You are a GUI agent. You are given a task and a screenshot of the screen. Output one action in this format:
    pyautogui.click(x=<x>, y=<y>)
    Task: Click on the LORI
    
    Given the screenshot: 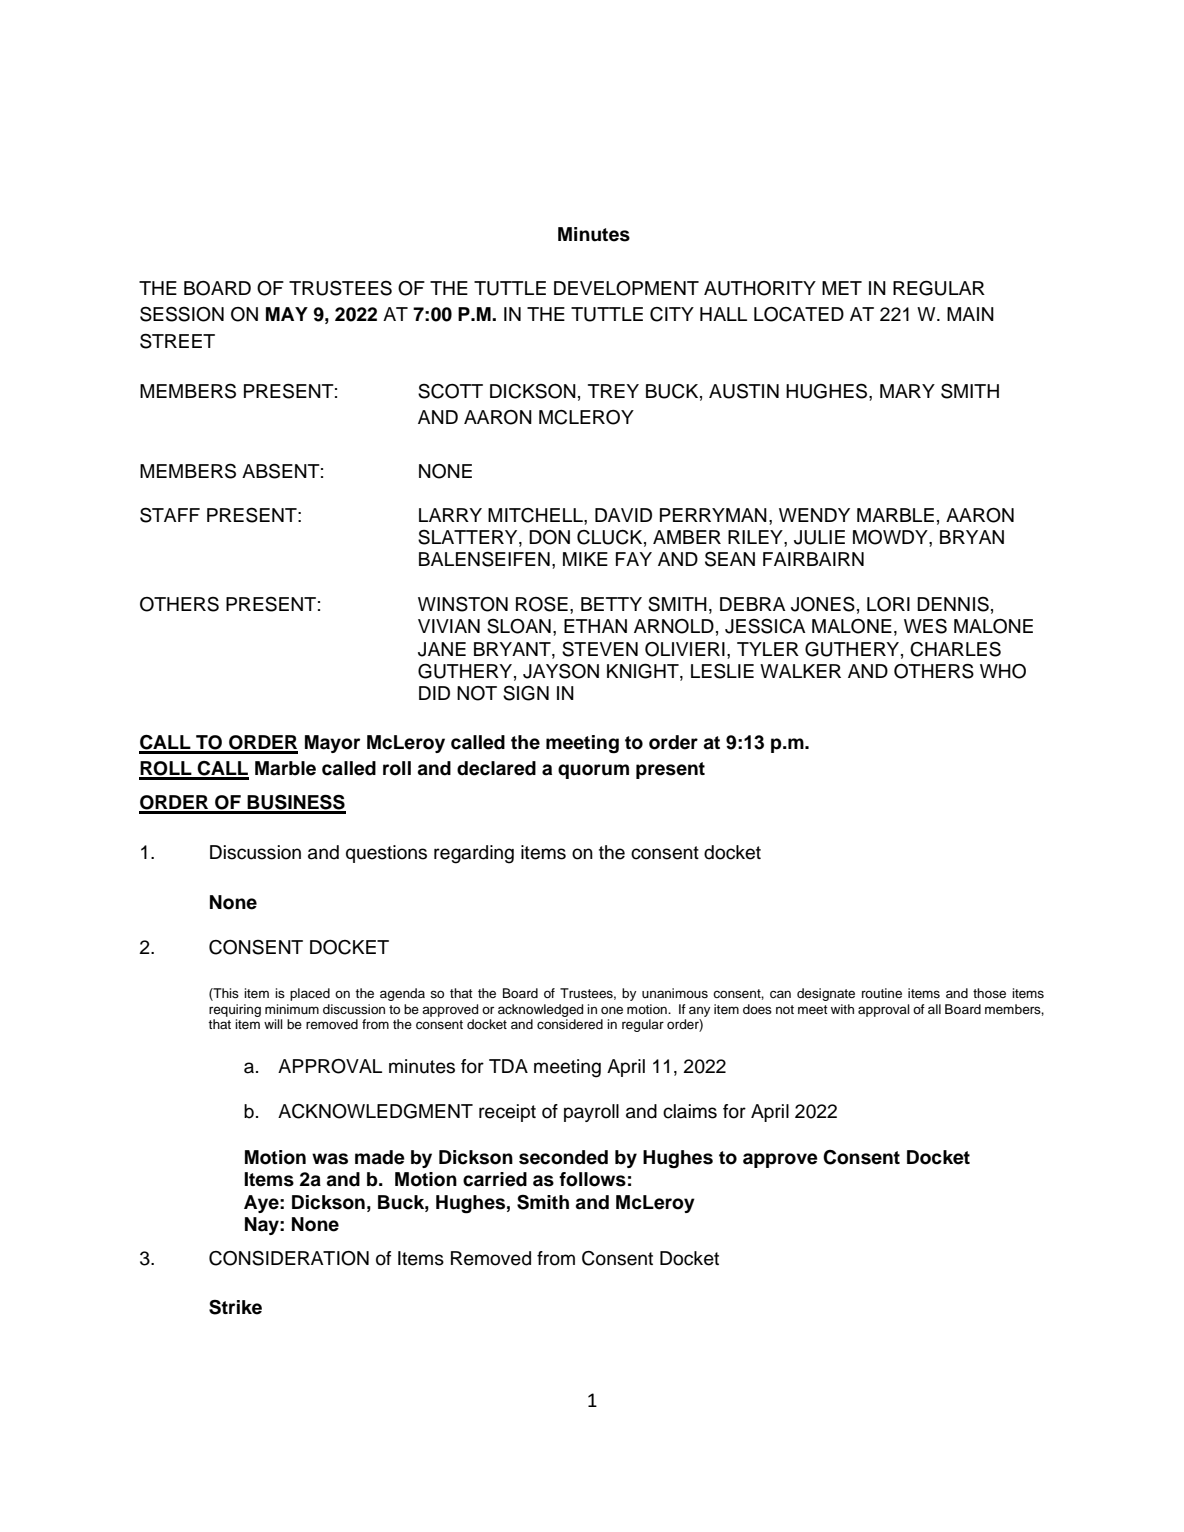 What is the action you would take?
    pyautogui.click(x=888, y=604)
